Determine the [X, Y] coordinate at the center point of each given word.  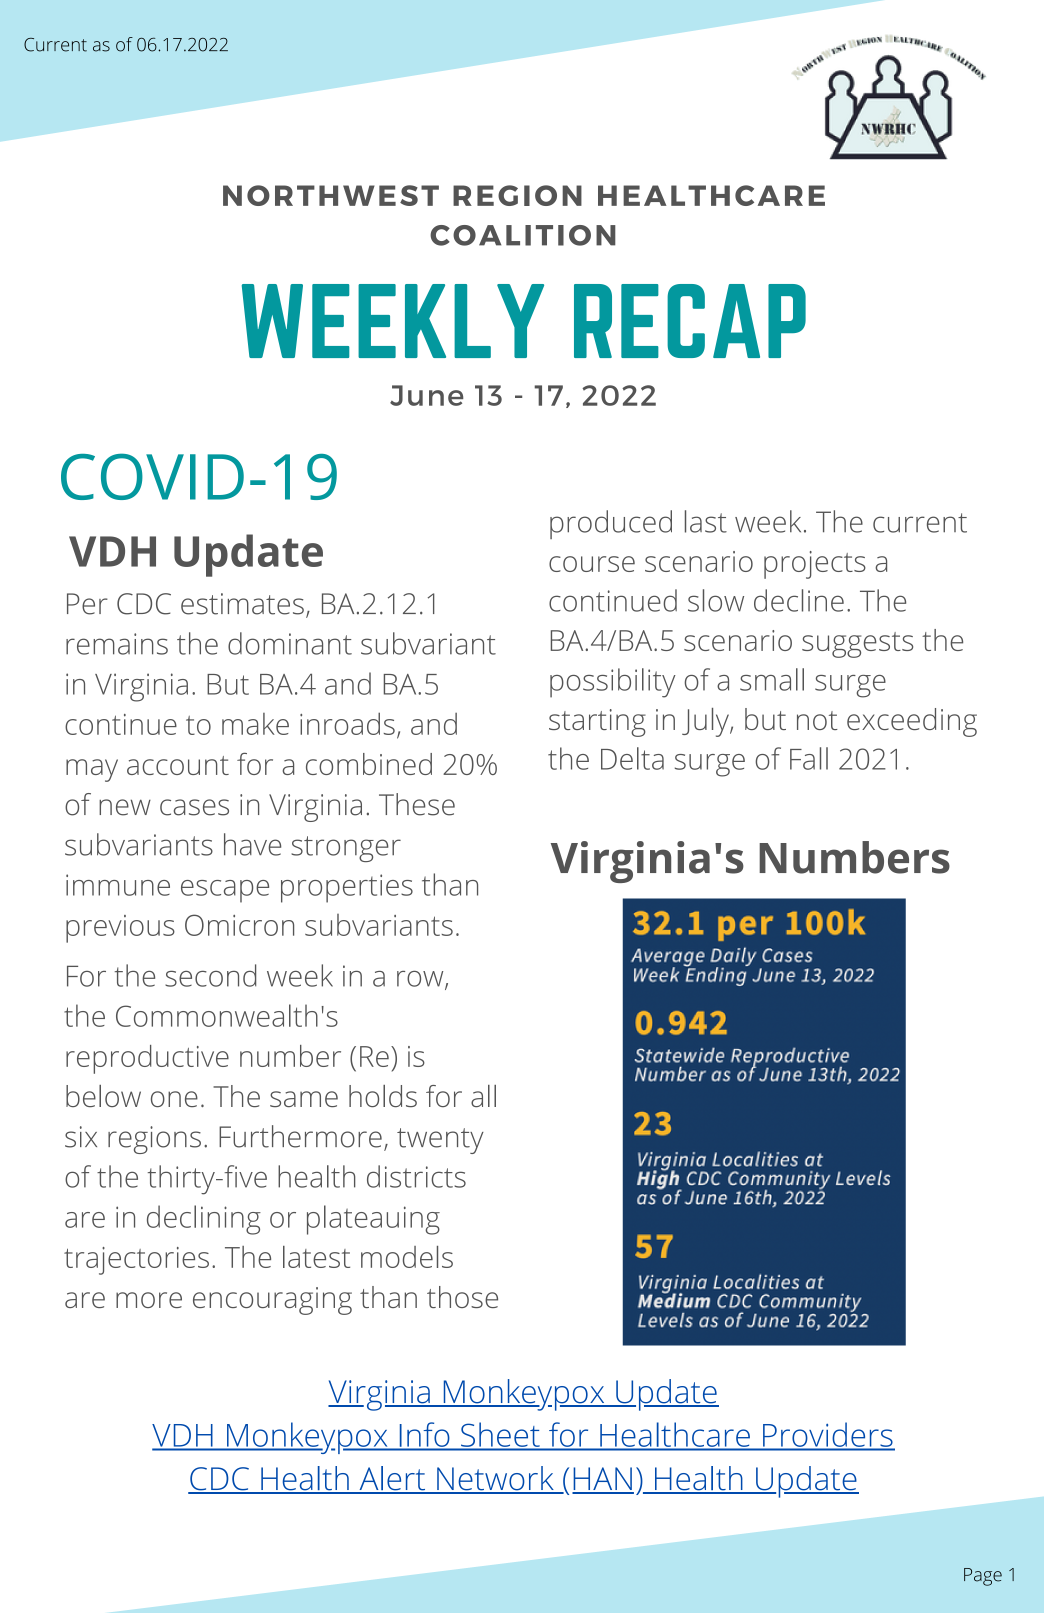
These [417, 804]
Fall [809, 758]
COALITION [523, 235]
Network [495, 1479]
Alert [392, 1479]
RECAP [690, 321]
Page [983, 1577]
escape [225, 891]
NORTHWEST [331, 195]
